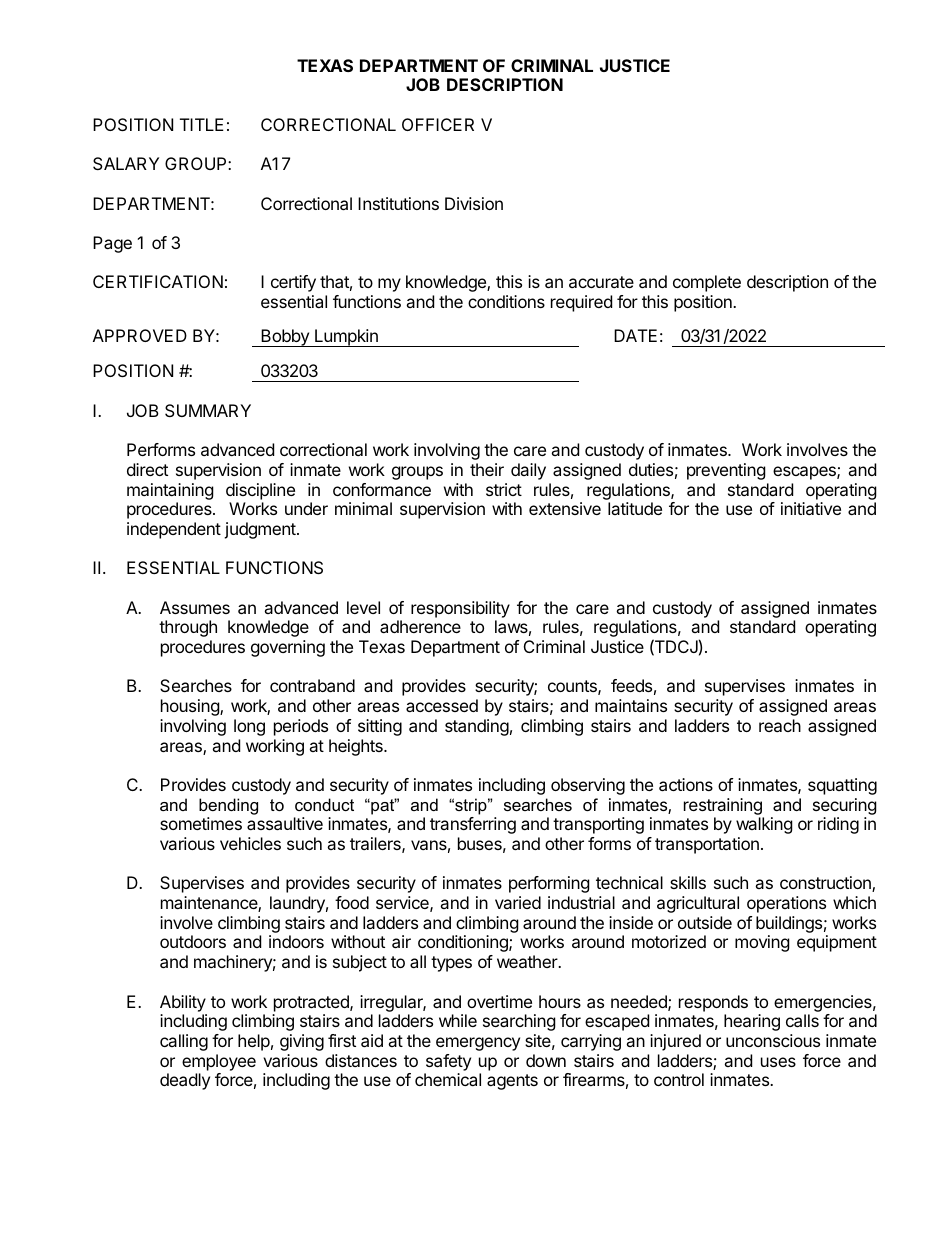 This screenshot has width=952, height=1233. What do you see at coordinates (478, 1044) in the screenshot?
I see `emergency` at bounding box center [478, 1044].
